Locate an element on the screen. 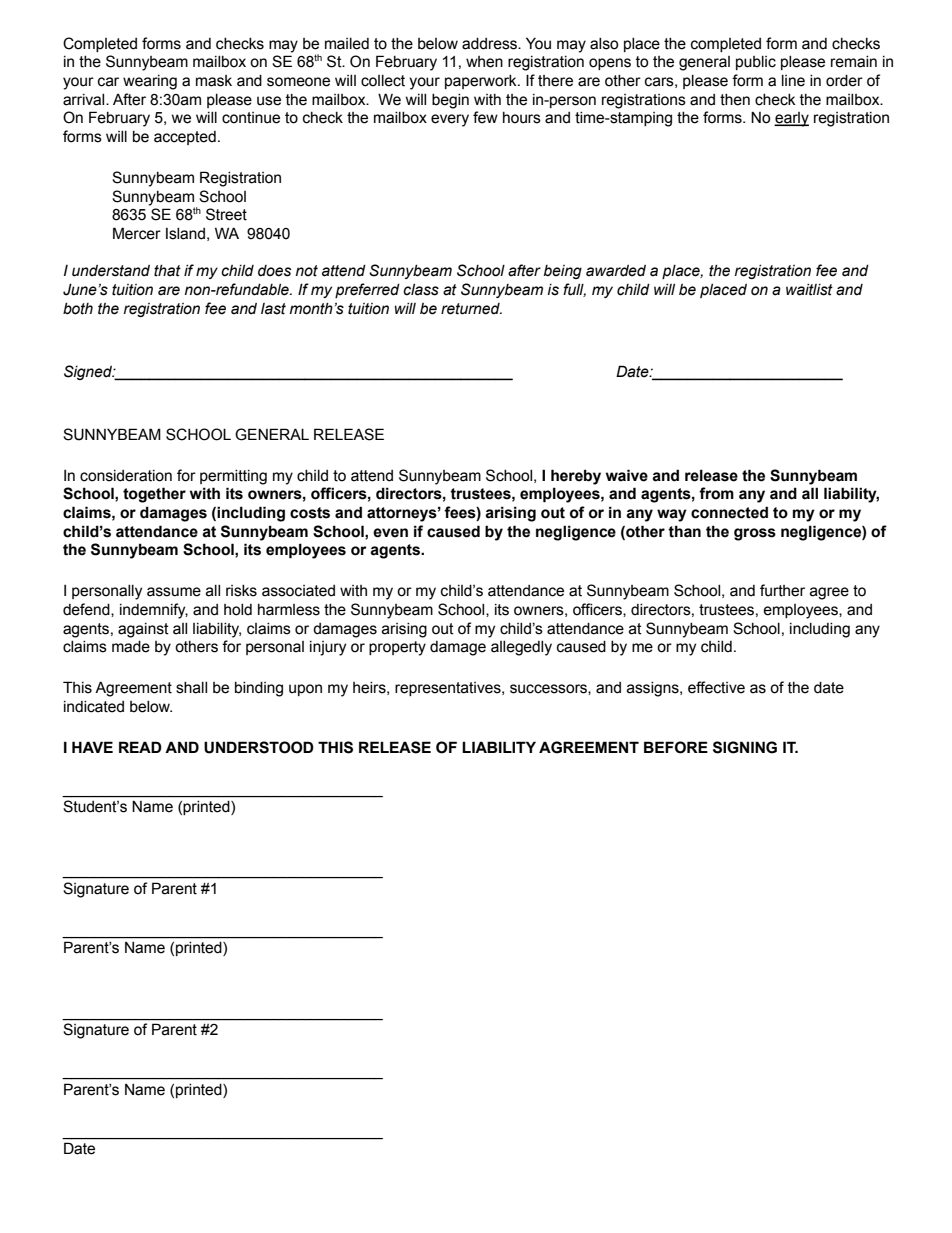 This screenshot has width=952, height=1233. together is located at coordinates (154, 495).
